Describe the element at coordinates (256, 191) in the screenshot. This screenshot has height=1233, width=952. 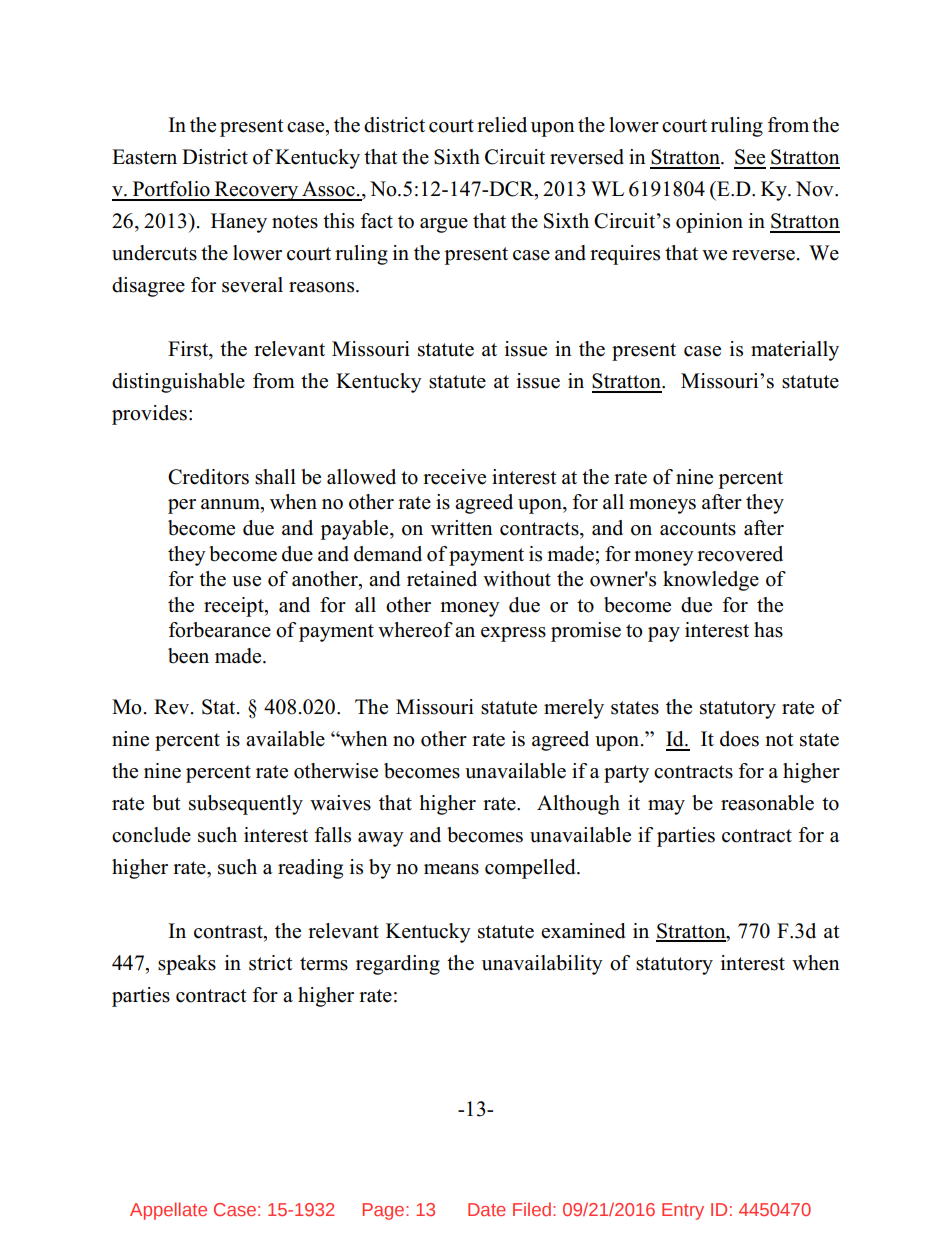
I see `Recovery` at that location.
